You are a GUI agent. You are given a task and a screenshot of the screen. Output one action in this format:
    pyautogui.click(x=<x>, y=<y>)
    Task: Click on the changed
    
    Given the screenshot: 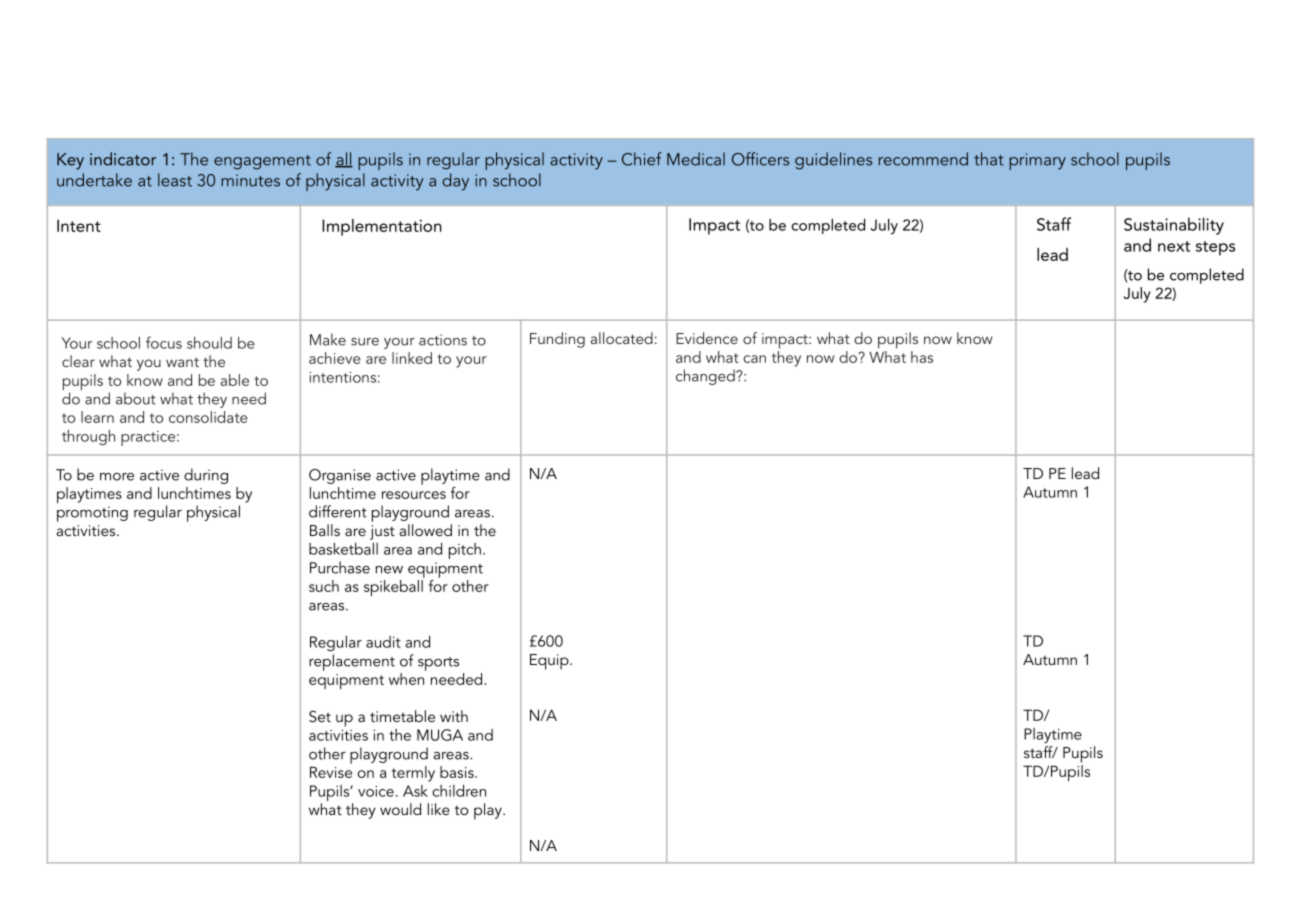 What is the action you would take?
    pyautogui.click(x=706, y=377)
